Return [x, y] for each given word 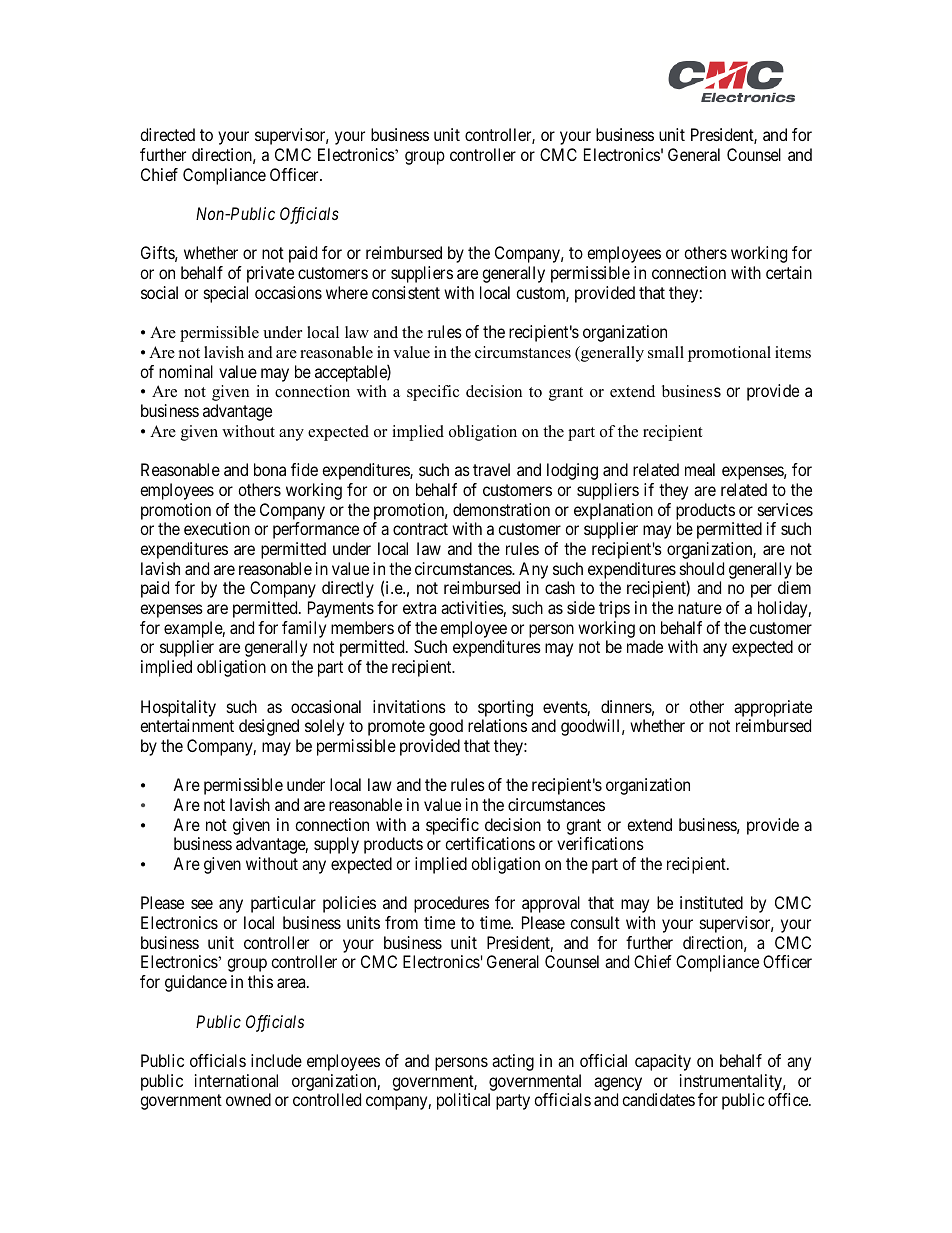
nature [700, 608]
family [304, 629]
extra [419, 608]
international [236, 1080]
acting [513, 1062]
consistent [406, 292]
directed [167, 134]
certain [789, 272]
